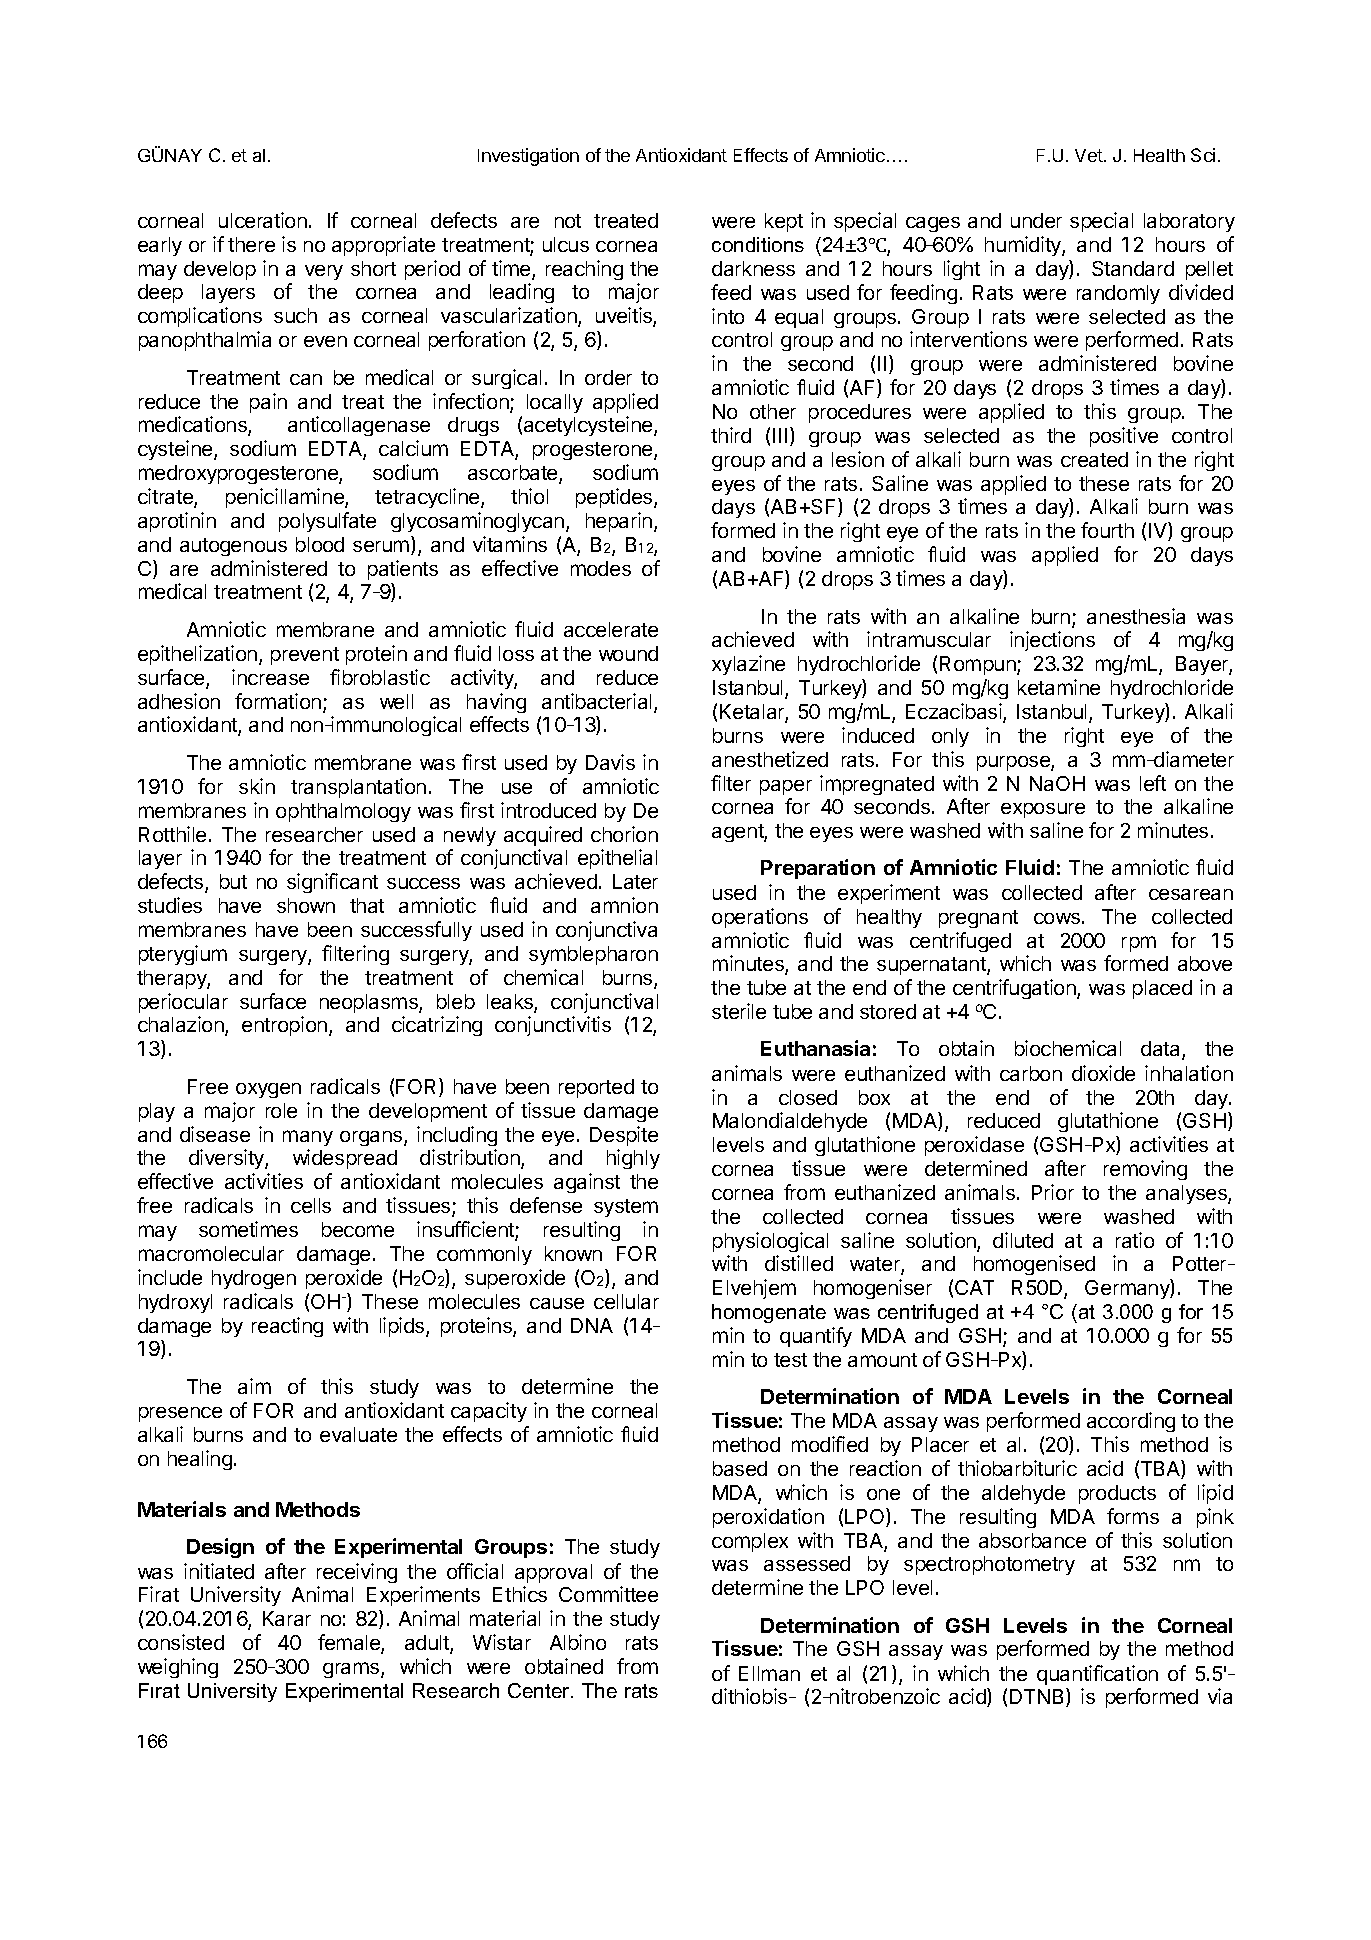  What do you see at coordinates (254, 1279) in the page?
I see `hydrogen` at bounding box center [254, 1279].
